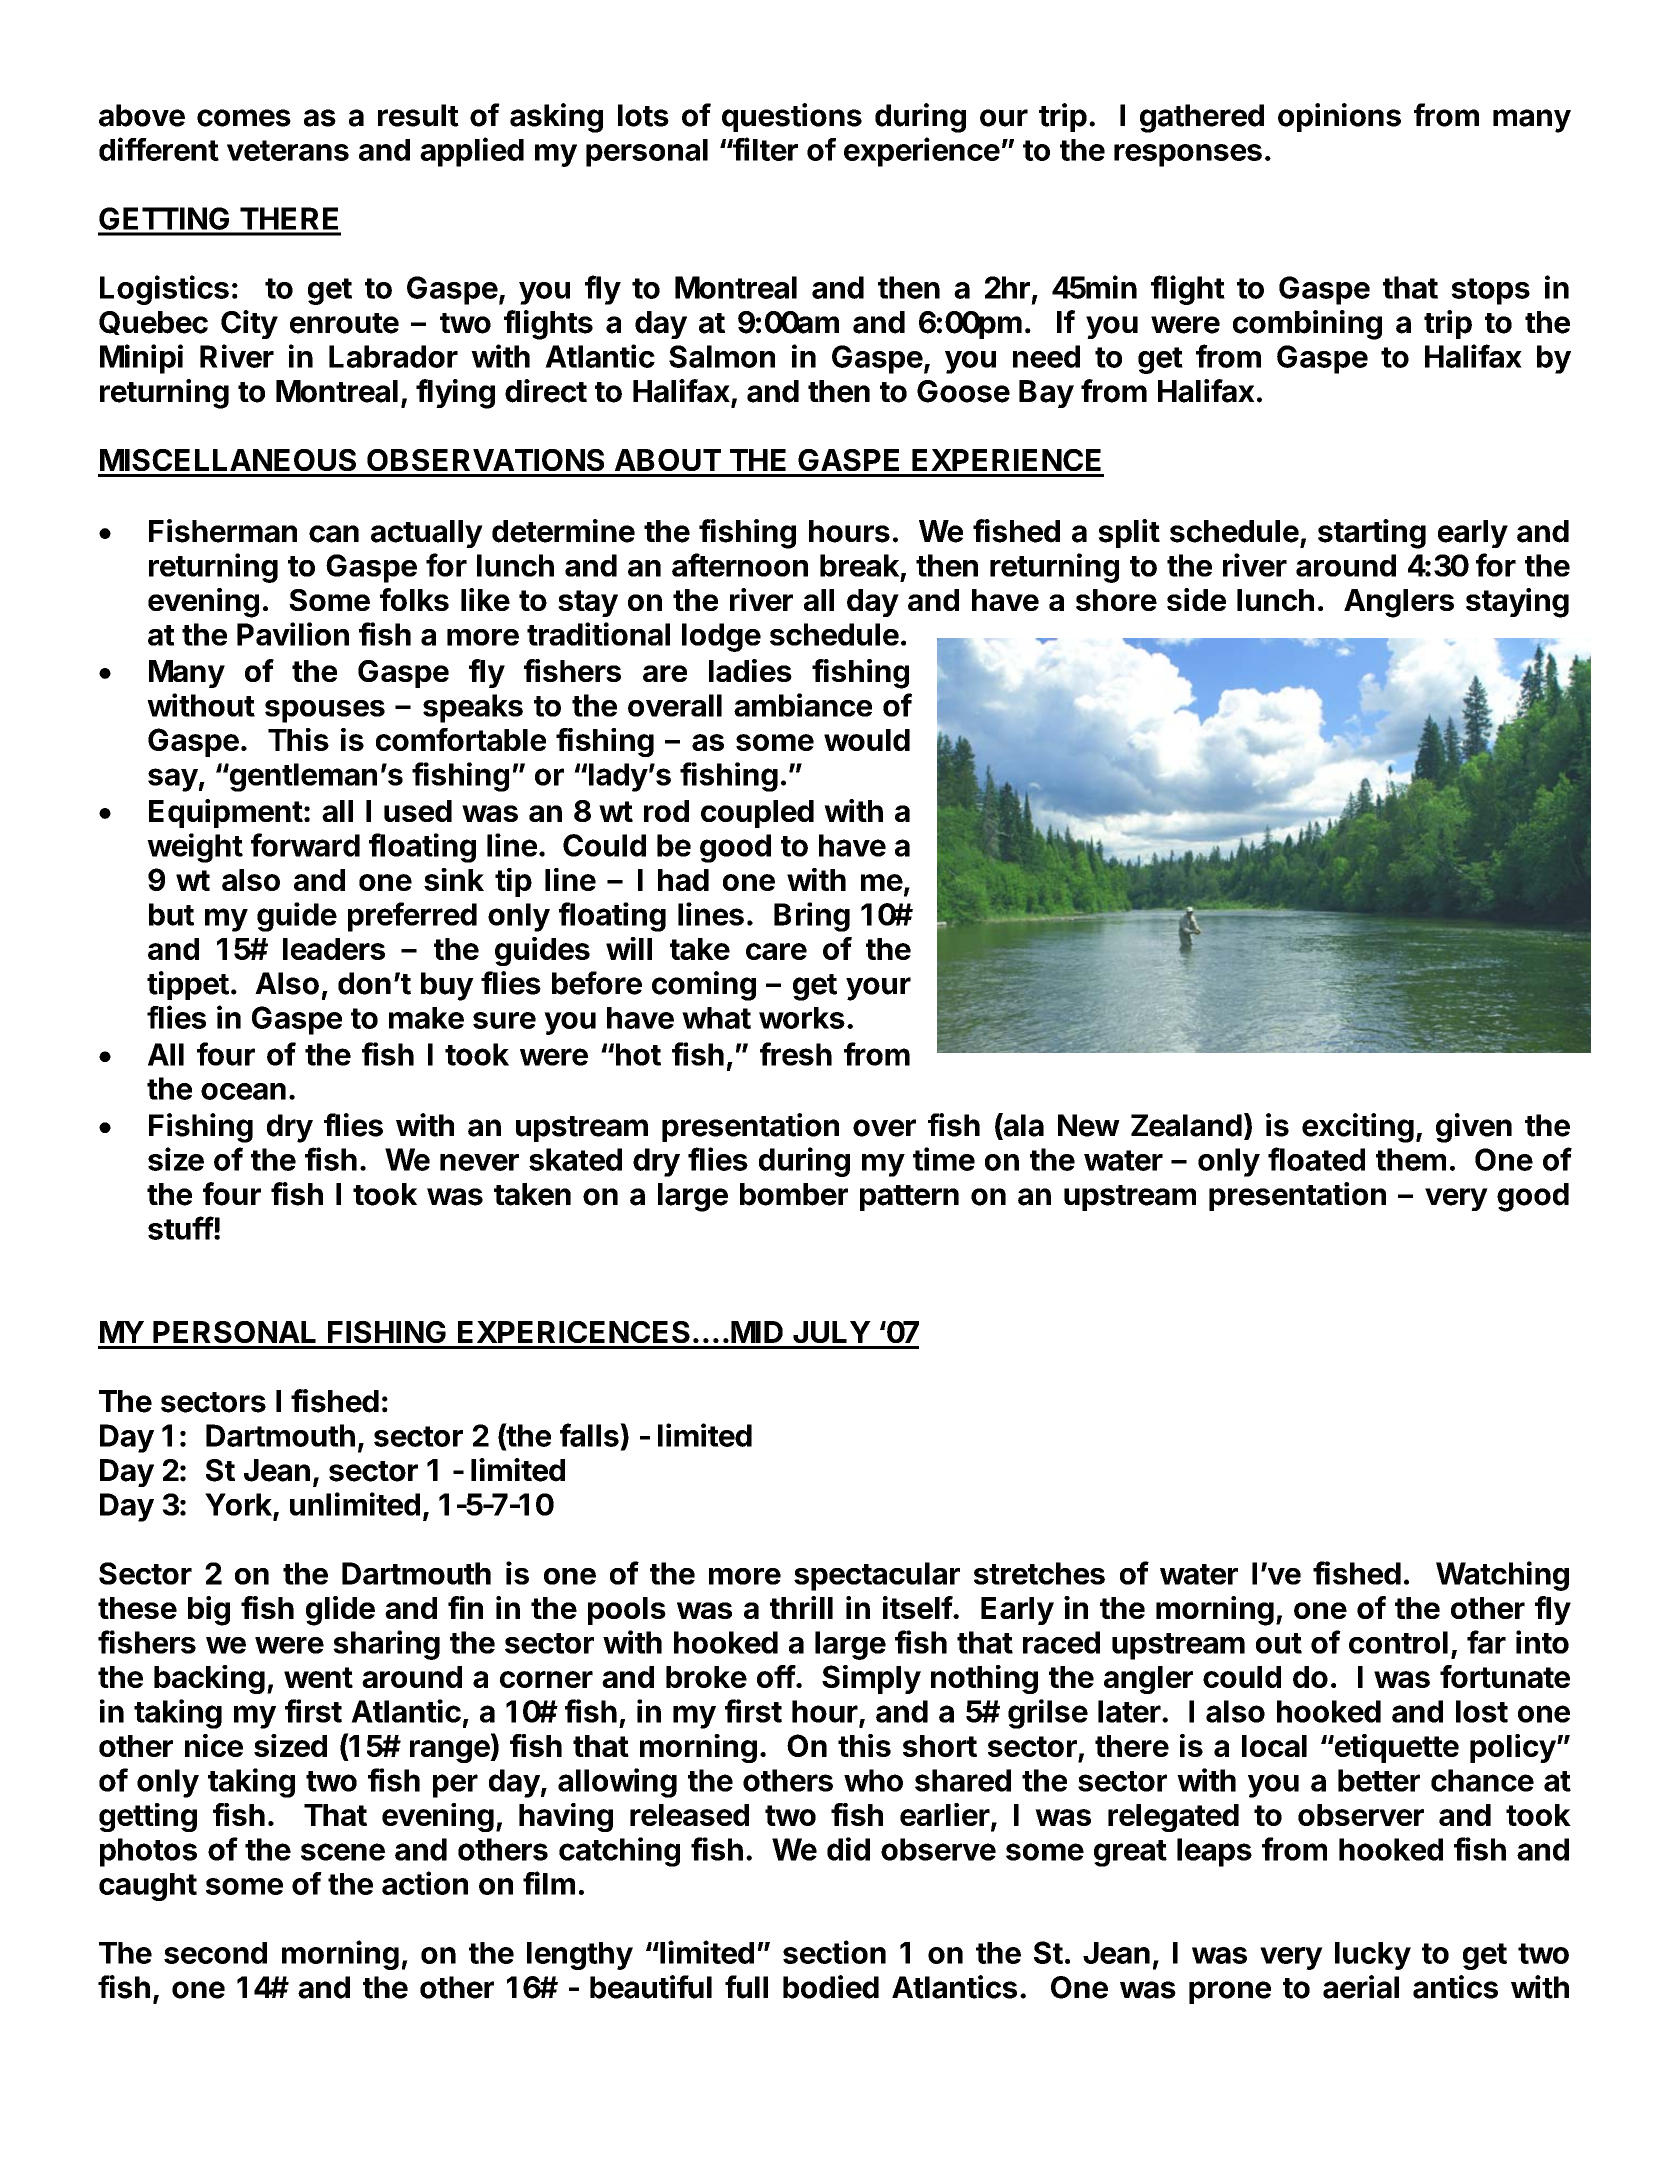 The height and width of the screenshot is (2159, 1668). Describe the element at coordinates (215, 1953) in the screenshot. I see `second` at that location.
